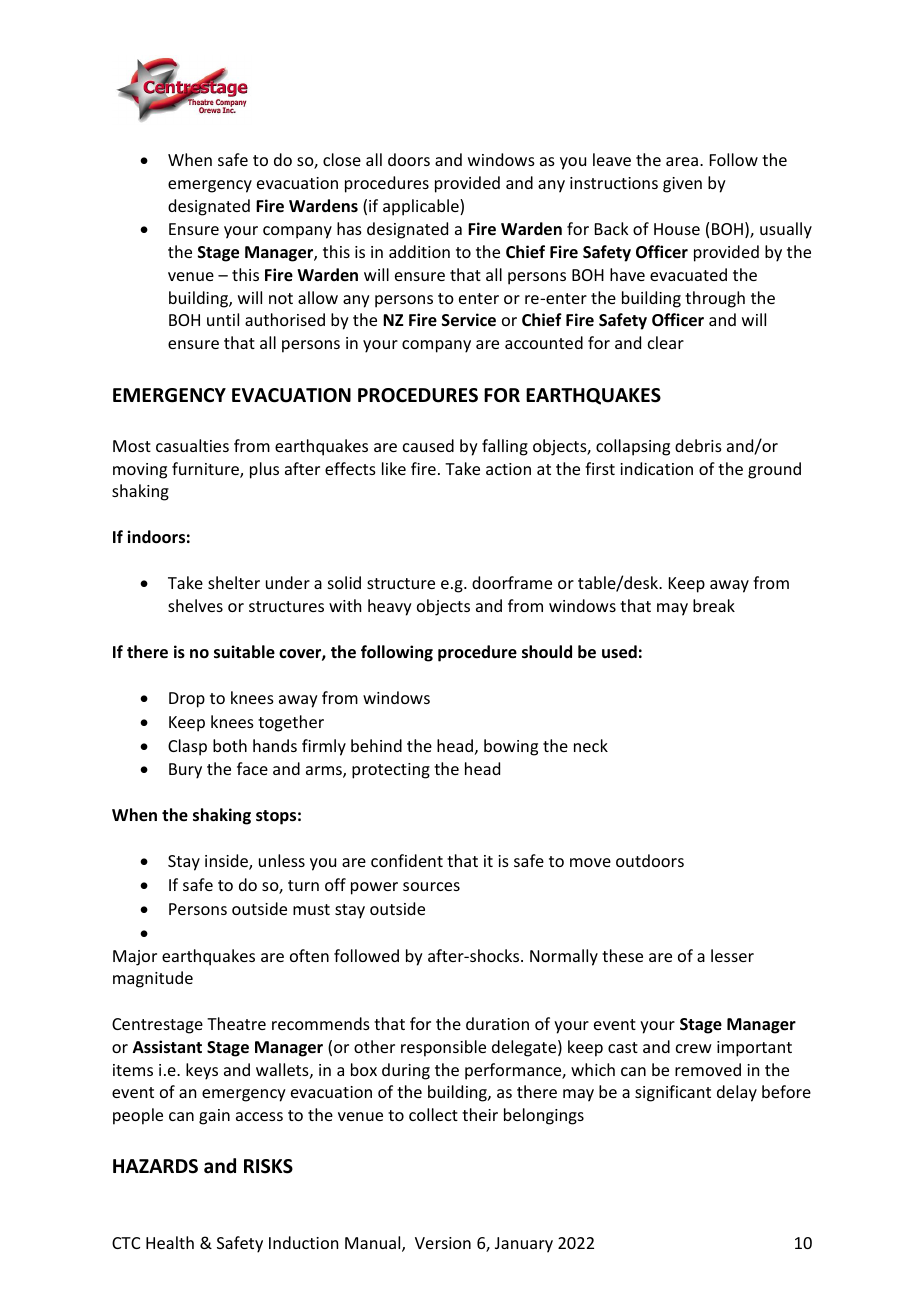  What do you see at coordinates (512, 582) in the image?
I see `doorframe` at bounding box center [512, 582].
